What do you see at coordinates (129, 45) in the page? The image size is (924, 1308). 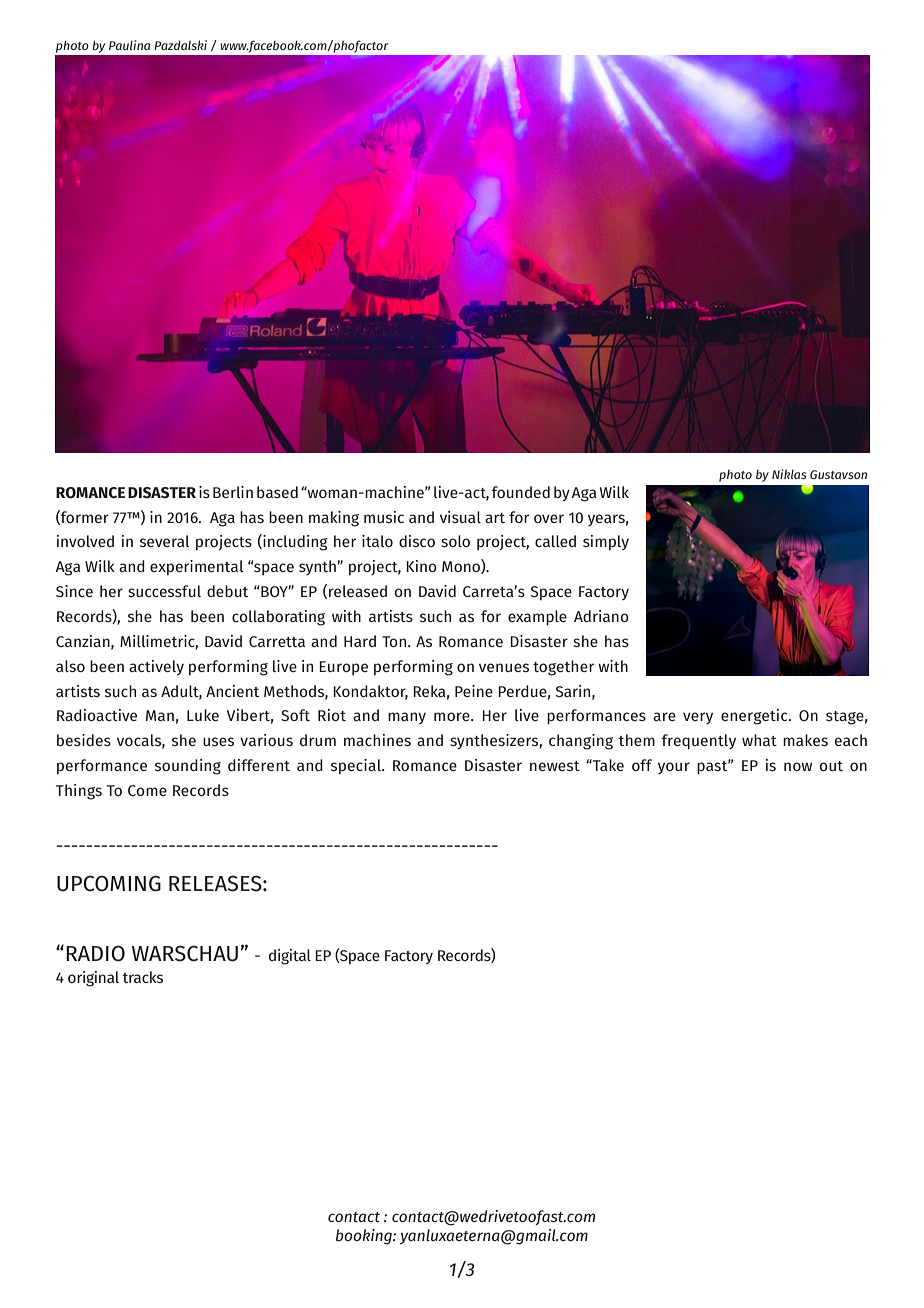 I see `Paulina` at bounding box center [129, 45].
